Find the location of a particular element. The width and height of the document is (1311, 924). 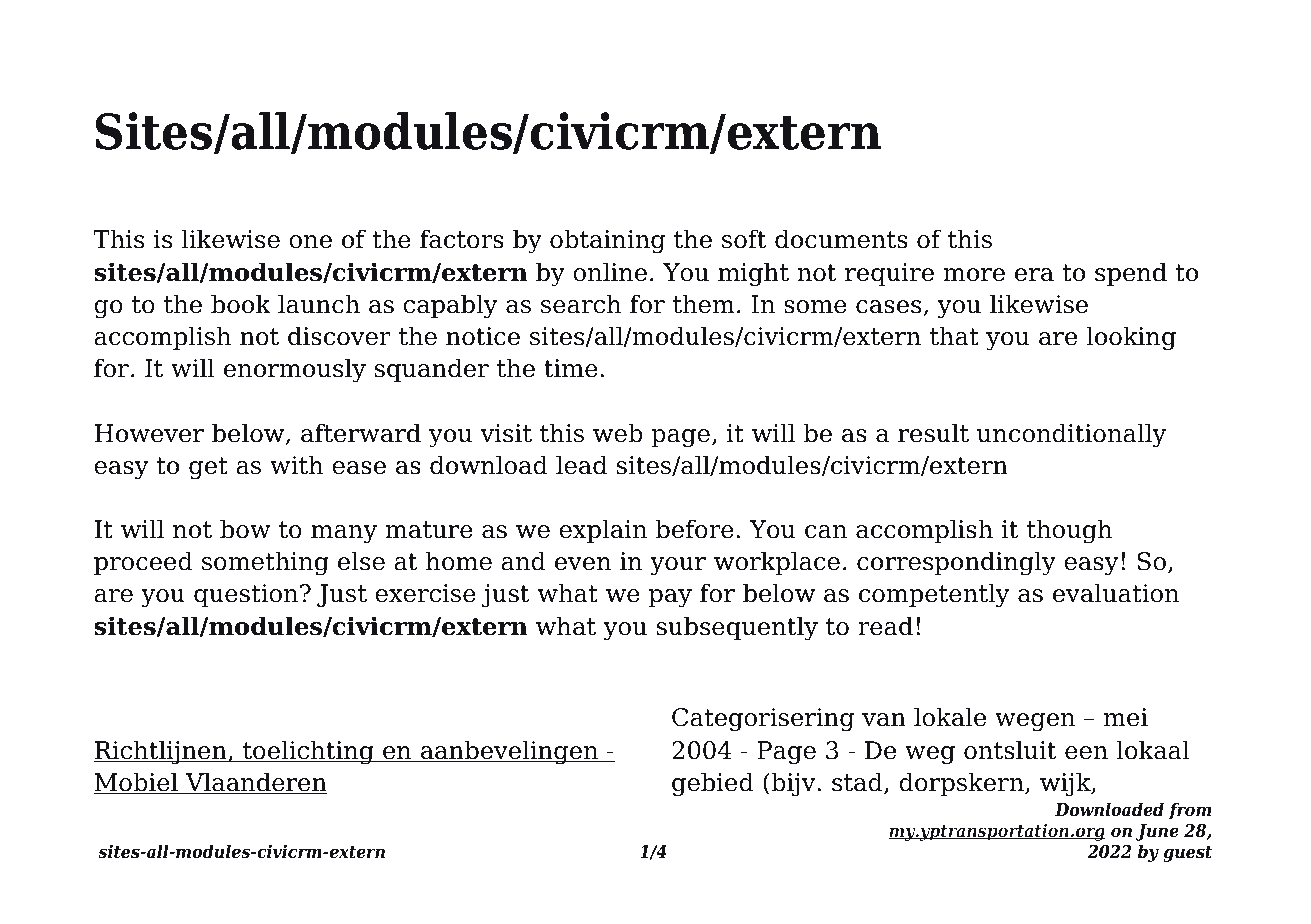

one is located at coordinates (310, 242).
